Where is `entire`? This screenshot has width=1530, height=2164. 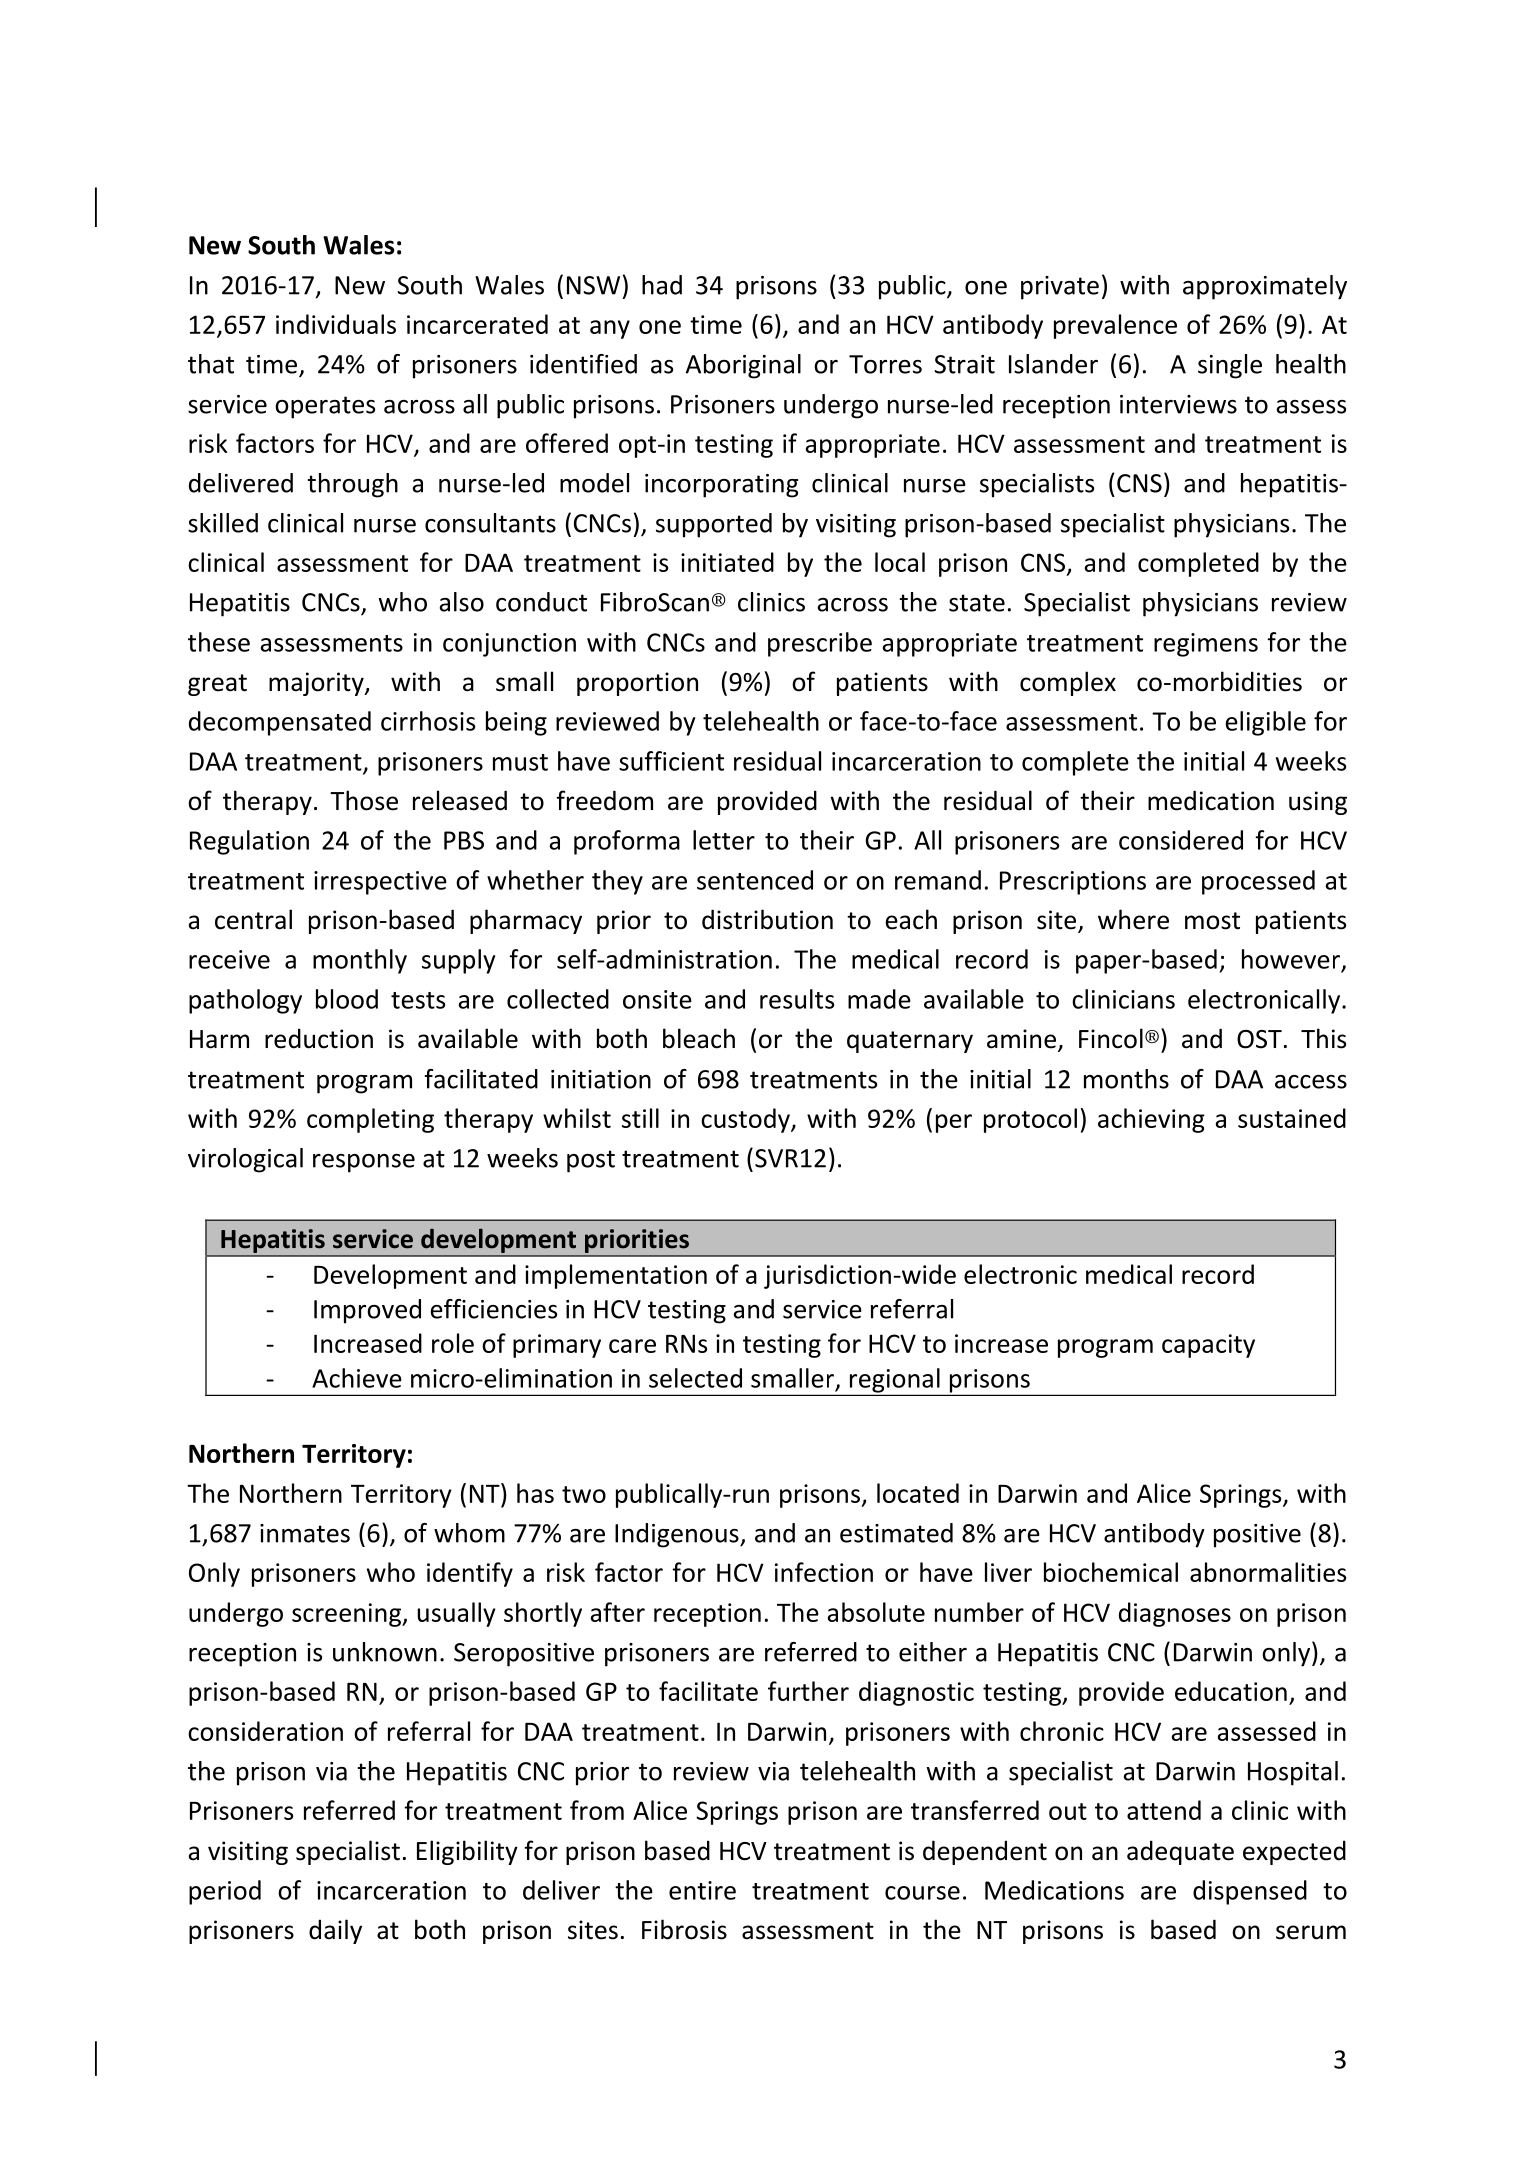
entire is located at coordinates (702, 1890).
